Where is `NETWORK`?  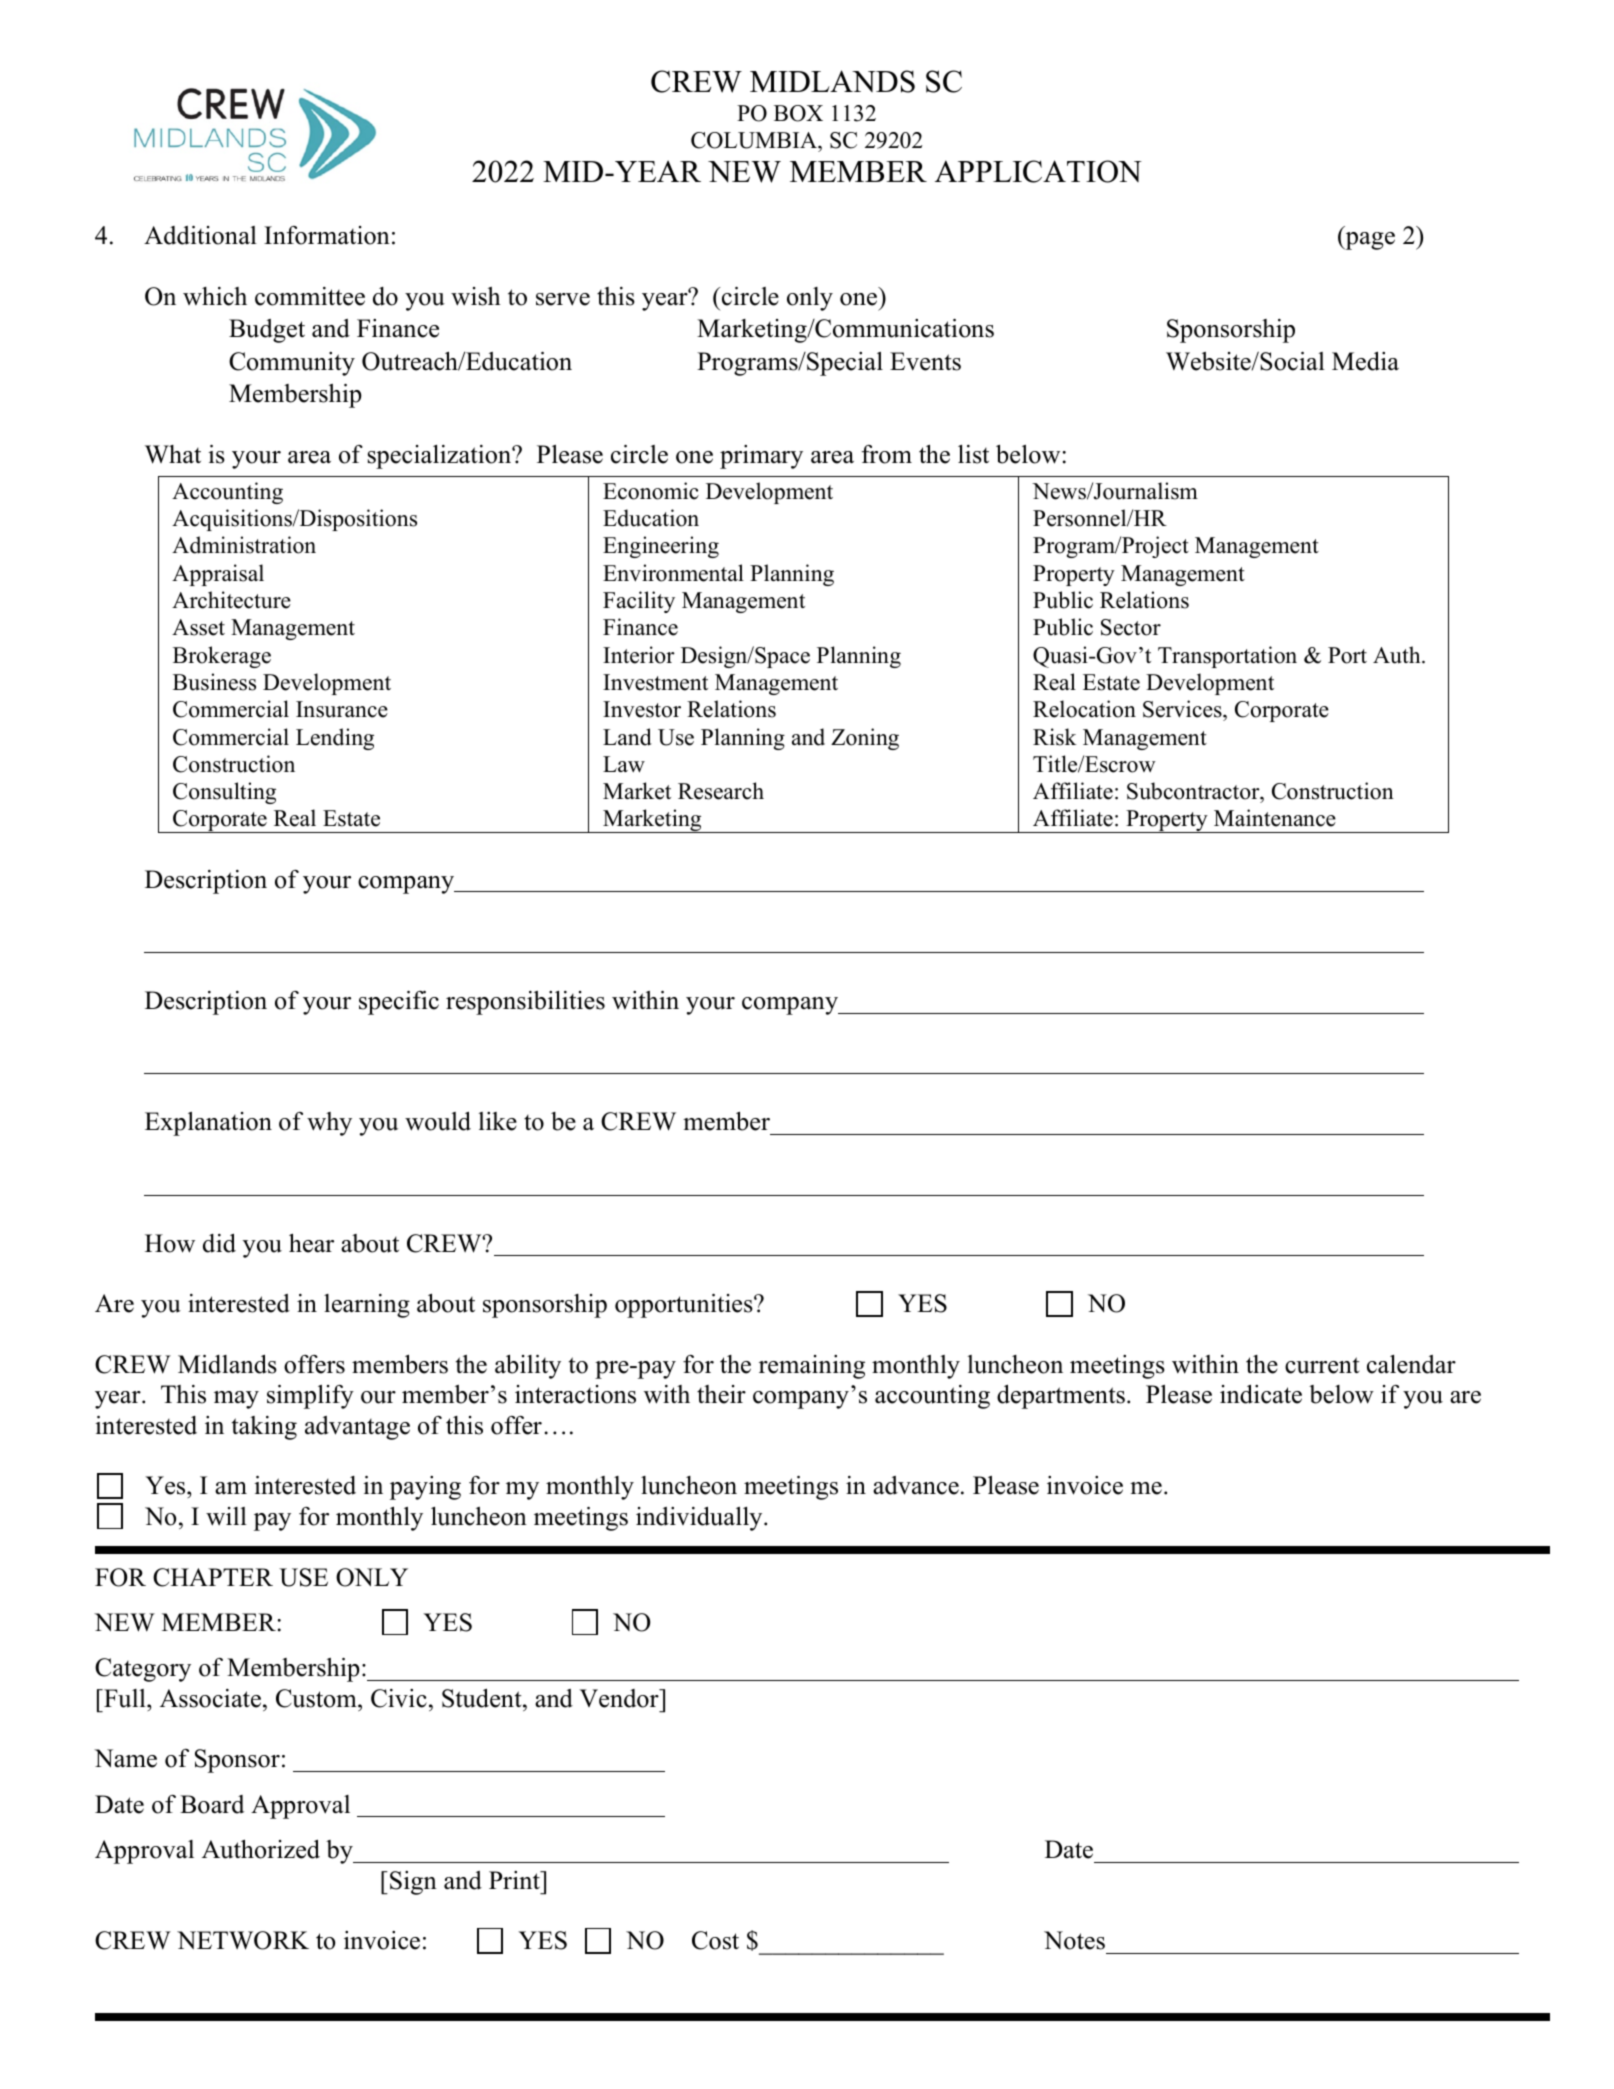
NETWORK is located at coordinates (243, 1940).
